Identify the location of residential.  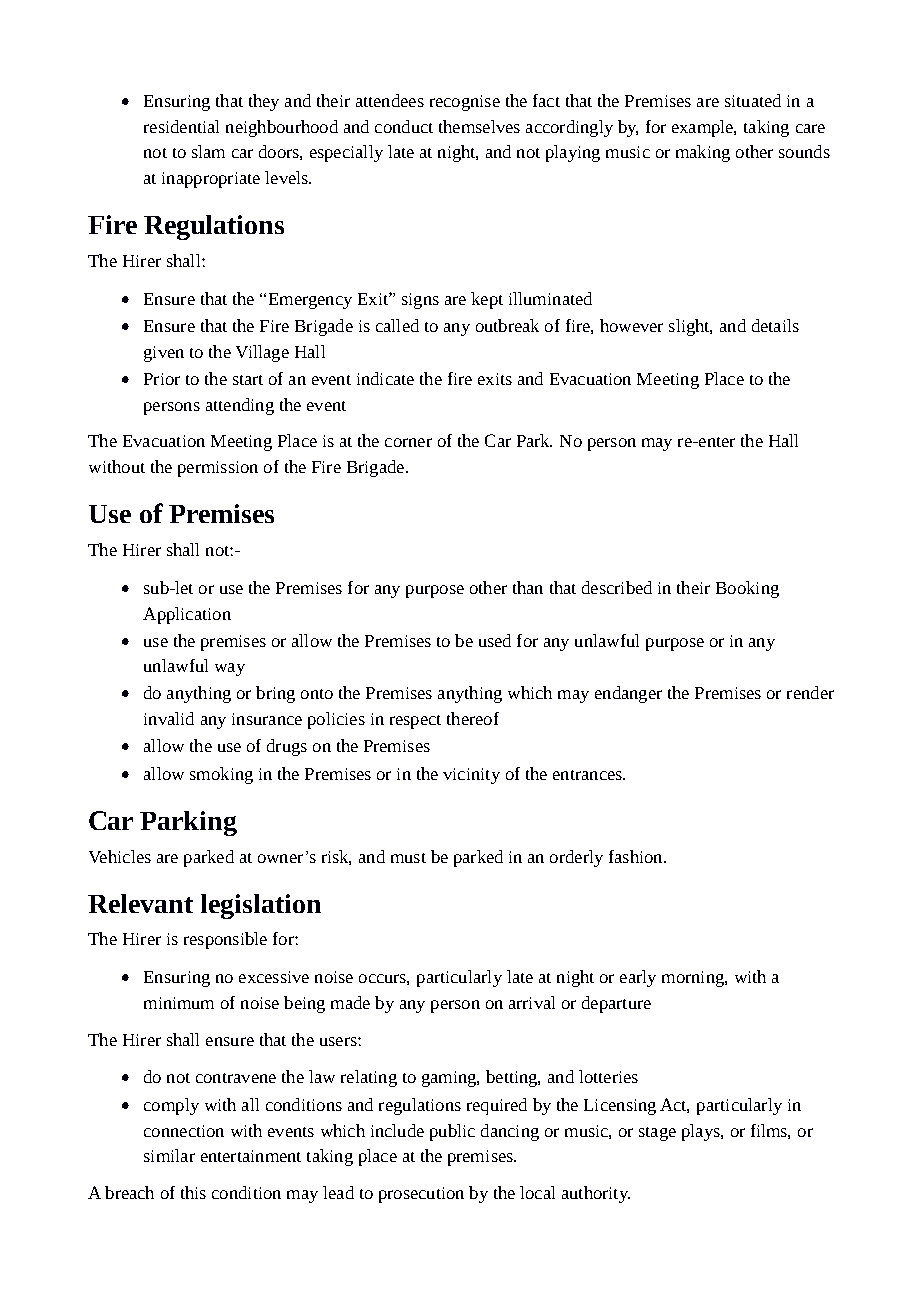
(181, 126).
